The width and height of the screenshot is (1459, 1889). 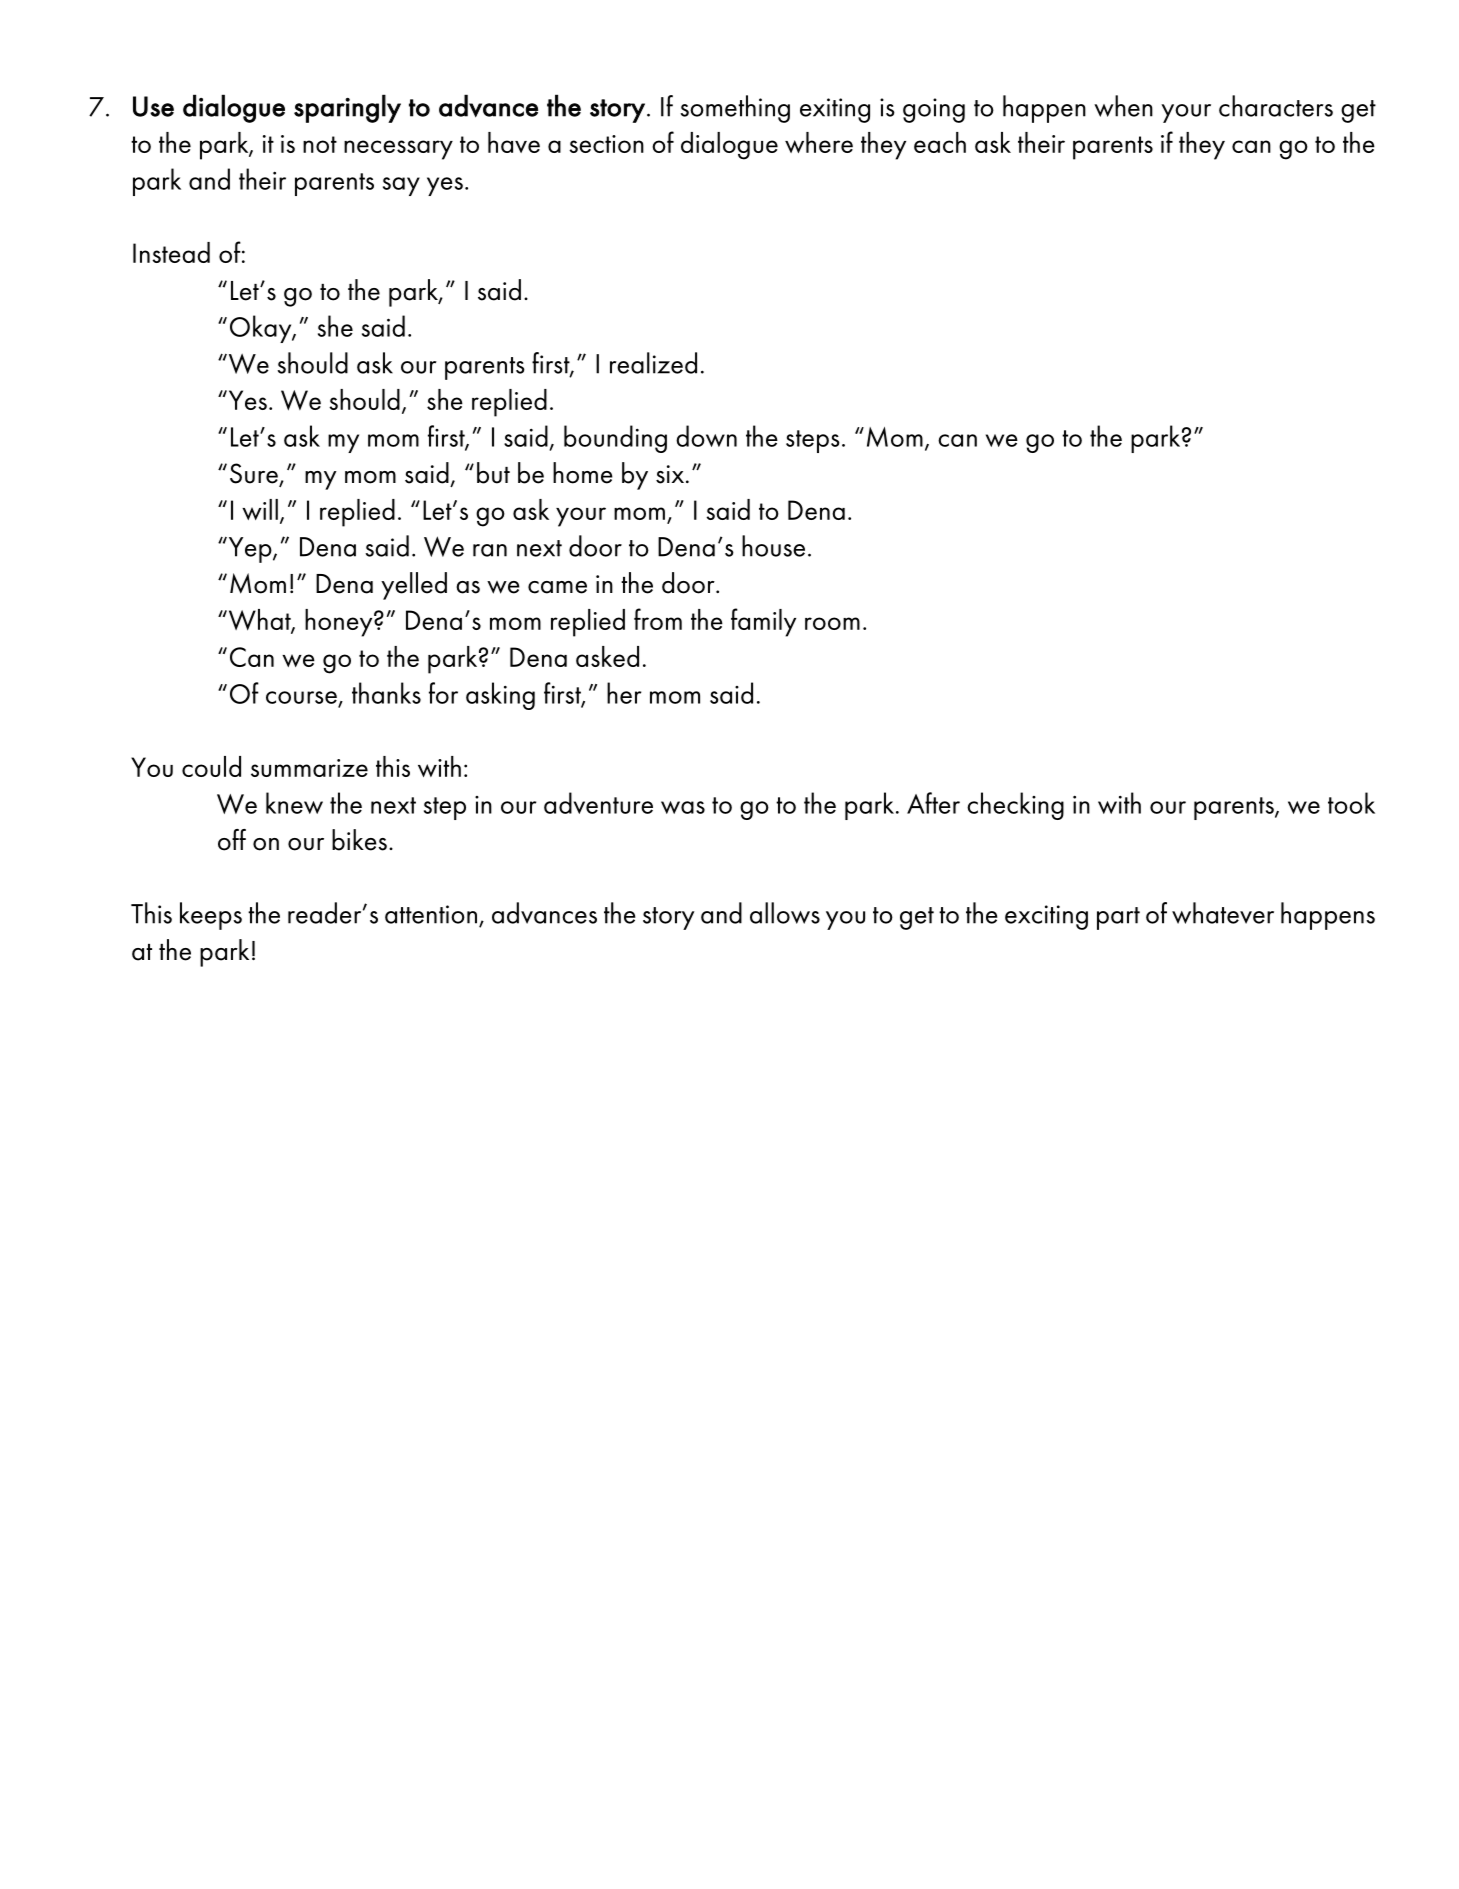 I want to click on not, so click(x=320, y=144).
